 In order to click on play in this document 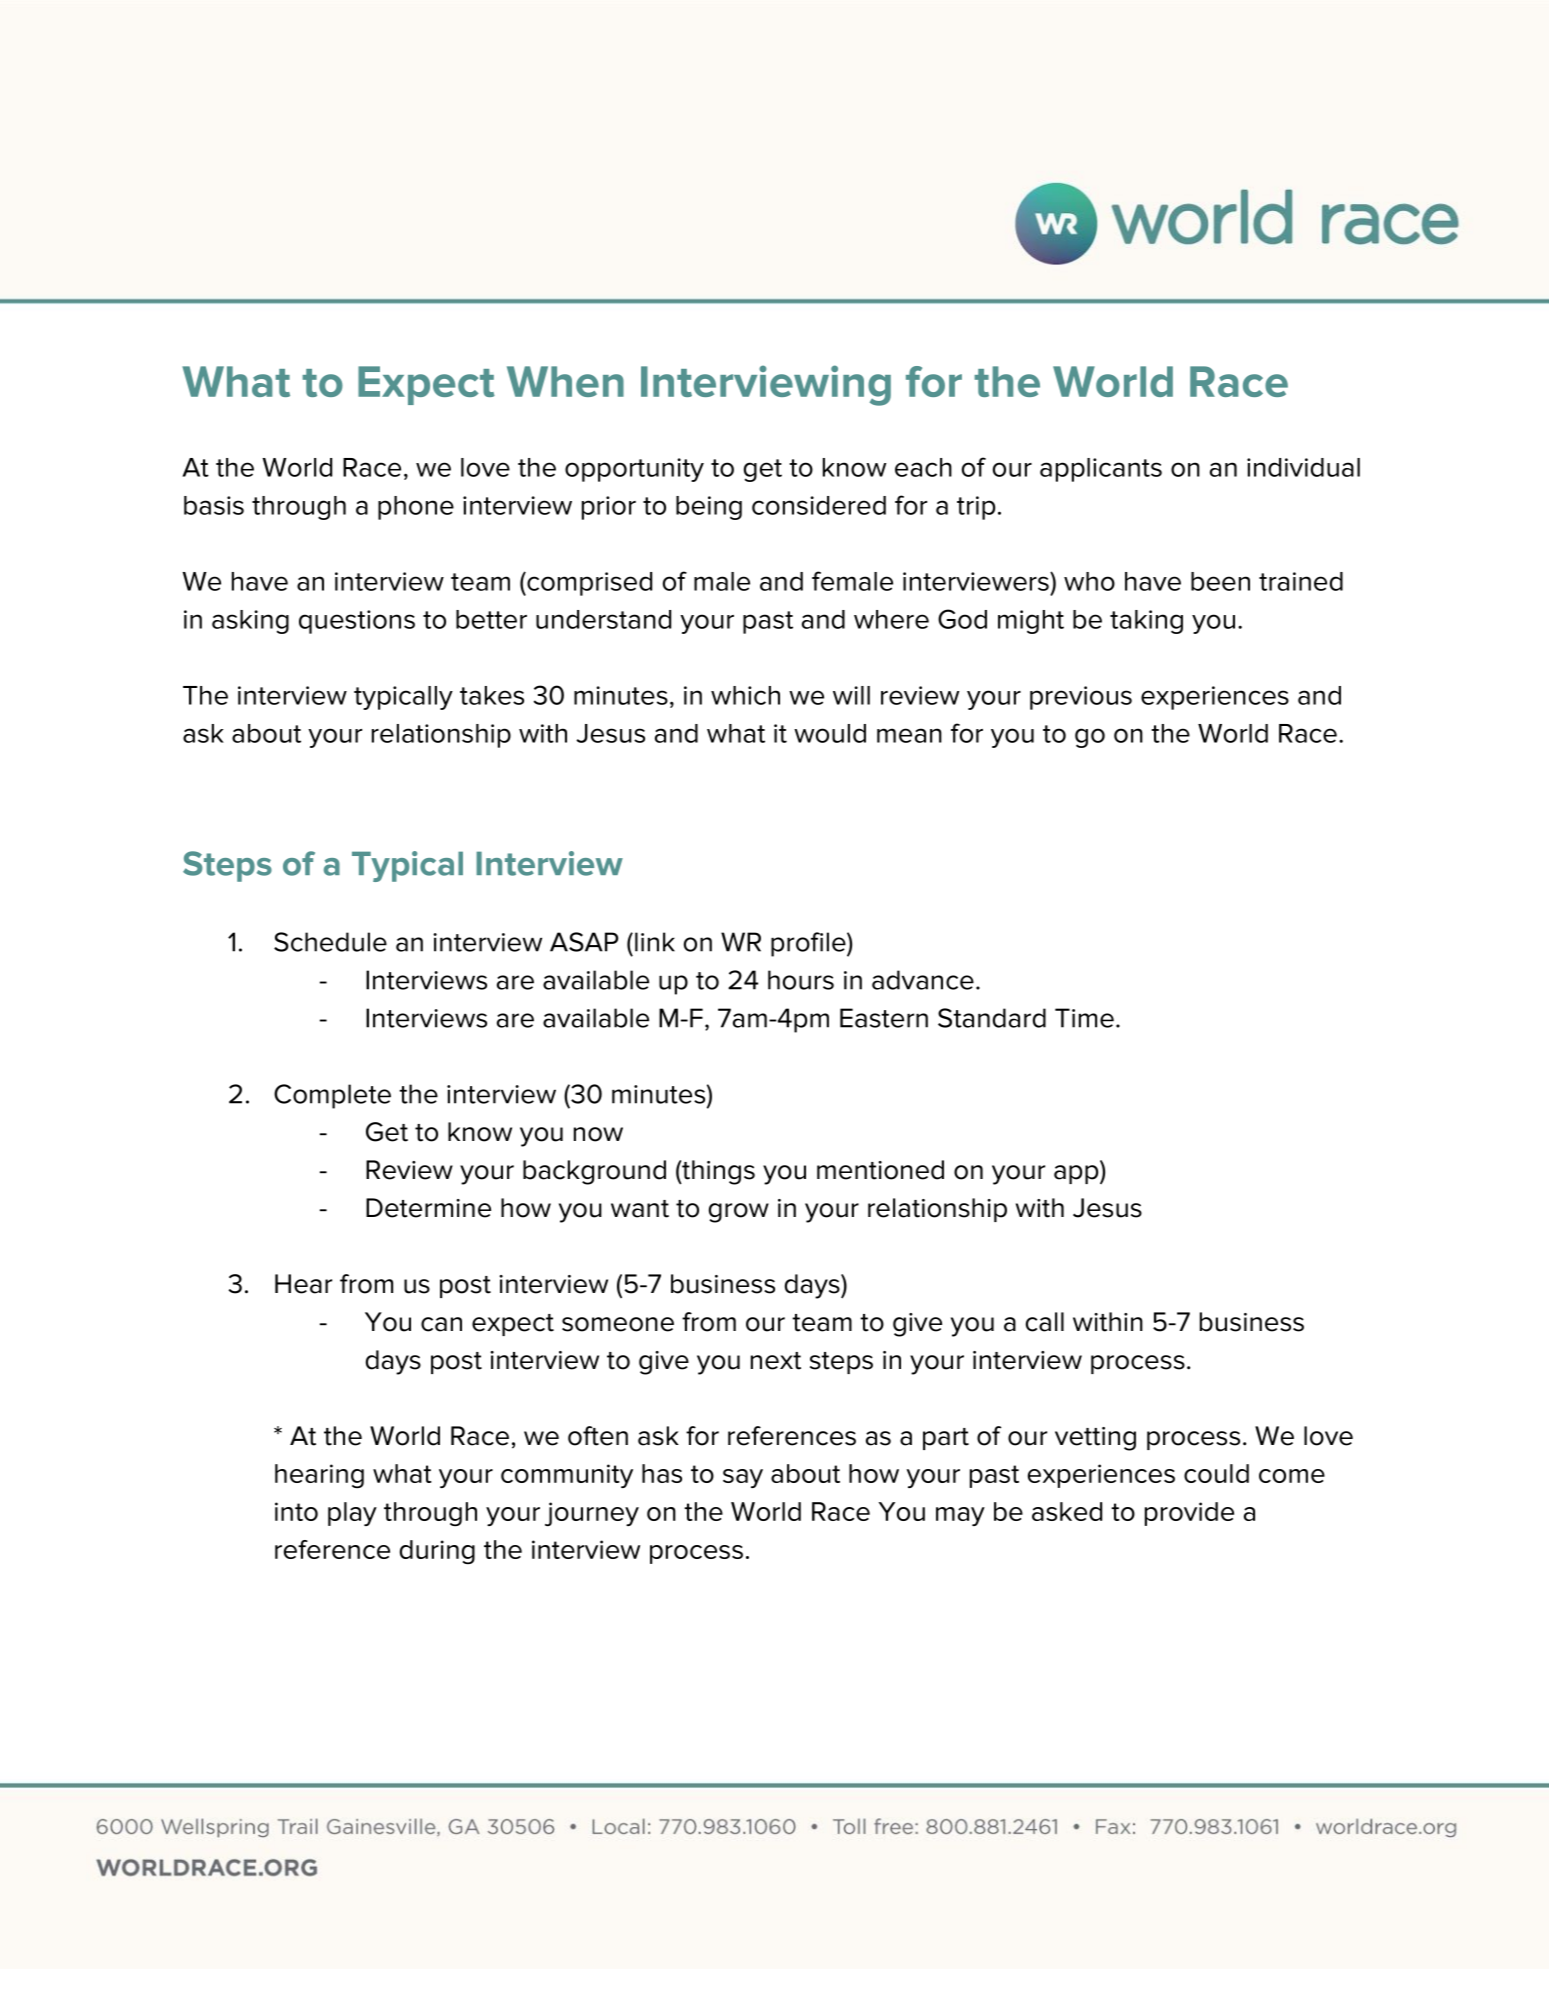, I will do `click(352, 1514)`.
